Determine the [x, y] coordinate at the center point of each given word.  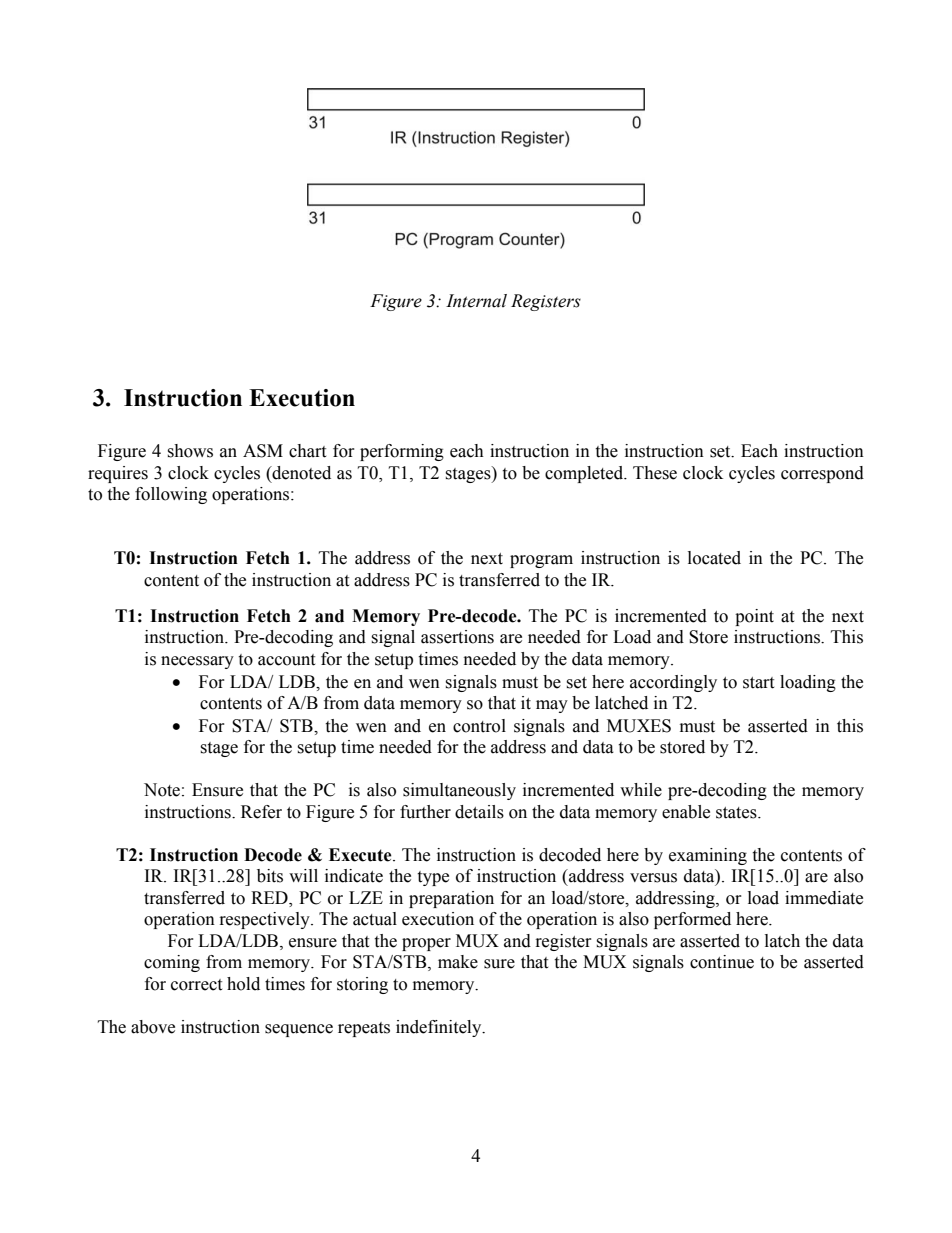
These [655, 473]
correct [196, 985]
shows [190, 451]
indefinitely [440, 1028]
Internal [476, 301]
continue [722, 962]
